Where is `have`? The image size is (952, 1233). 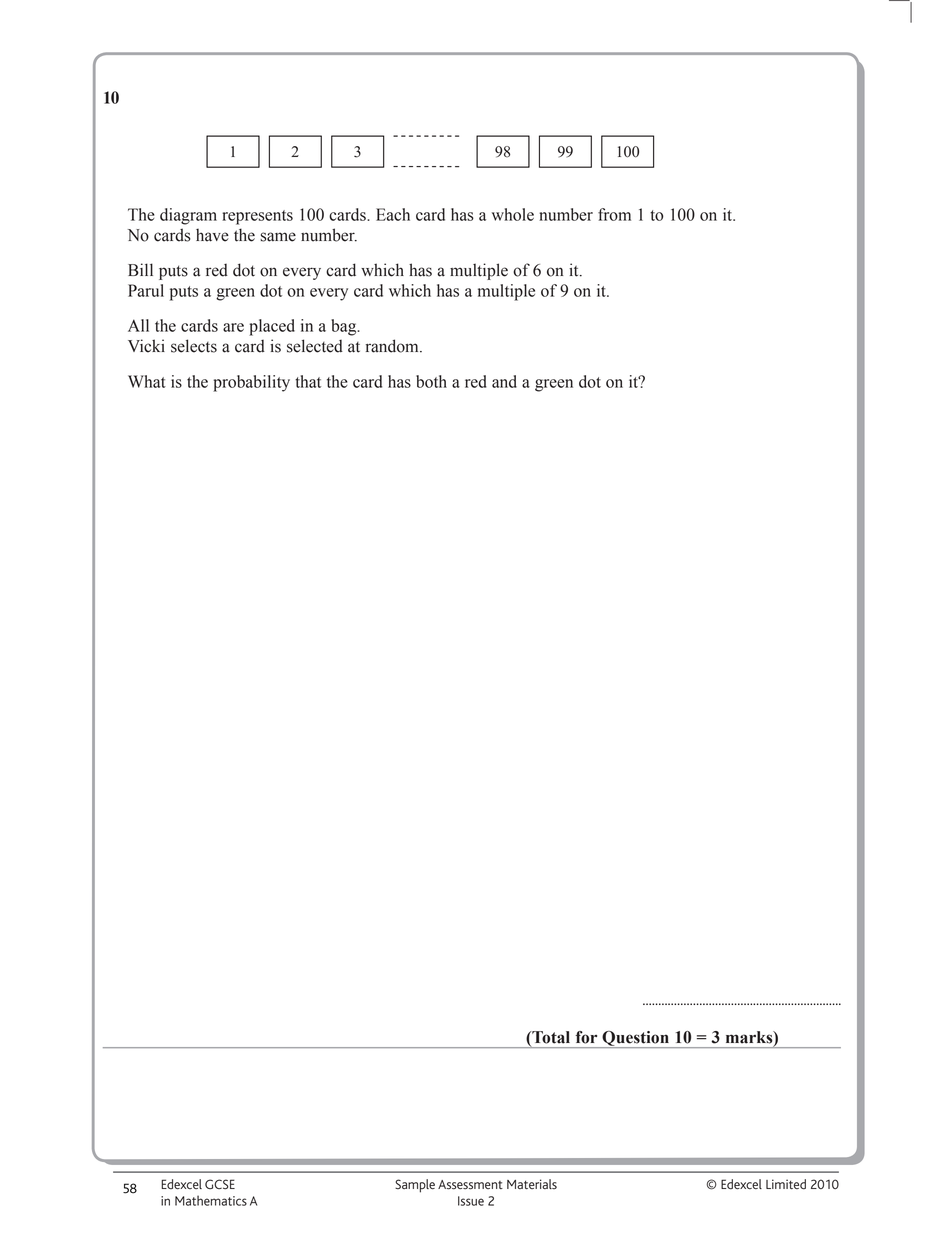 have is located at coordinates (212, 235).
